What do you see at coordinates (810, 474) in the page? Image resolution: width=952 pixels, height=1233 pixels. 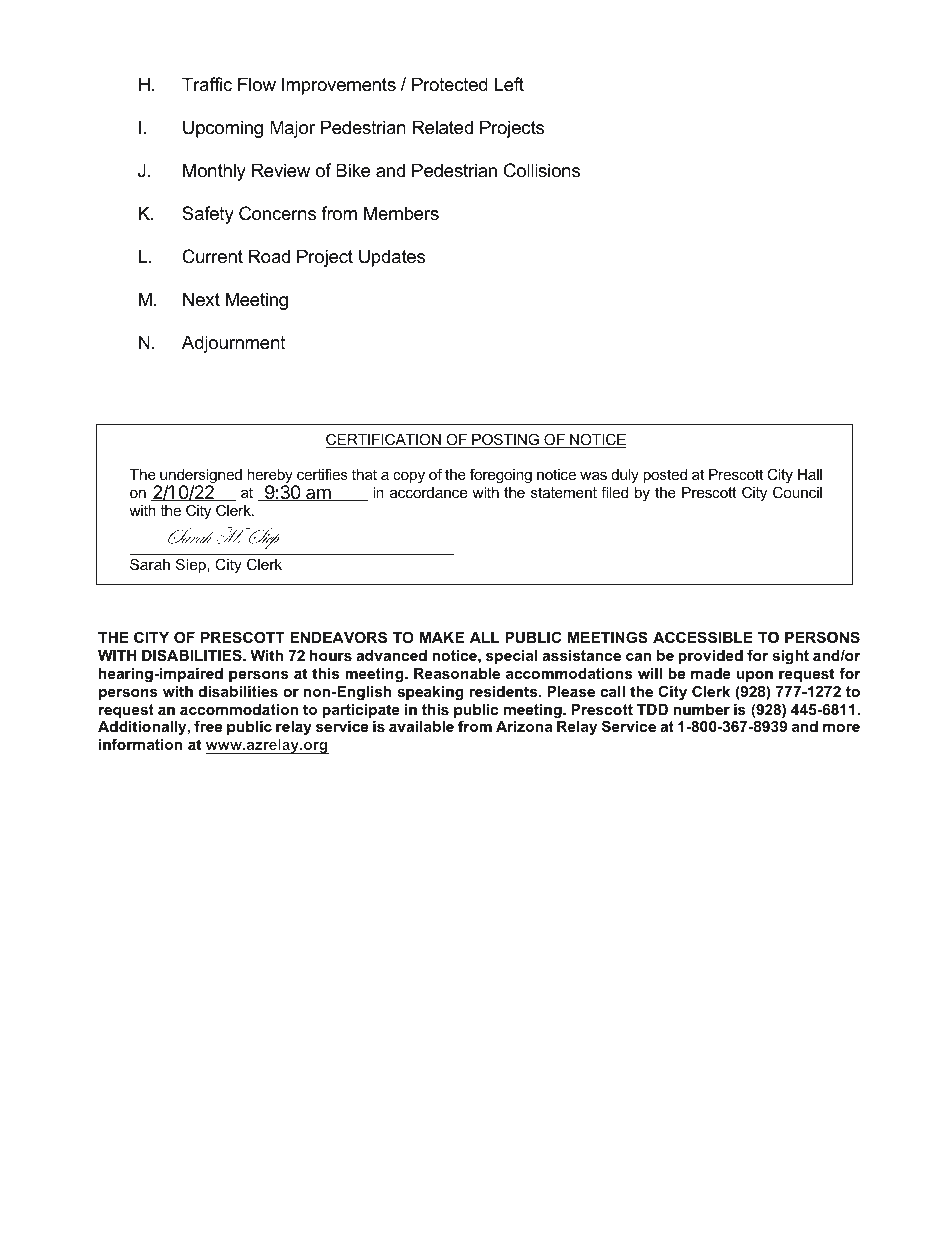 I see `Hall` at bounding box center [810, 474].
